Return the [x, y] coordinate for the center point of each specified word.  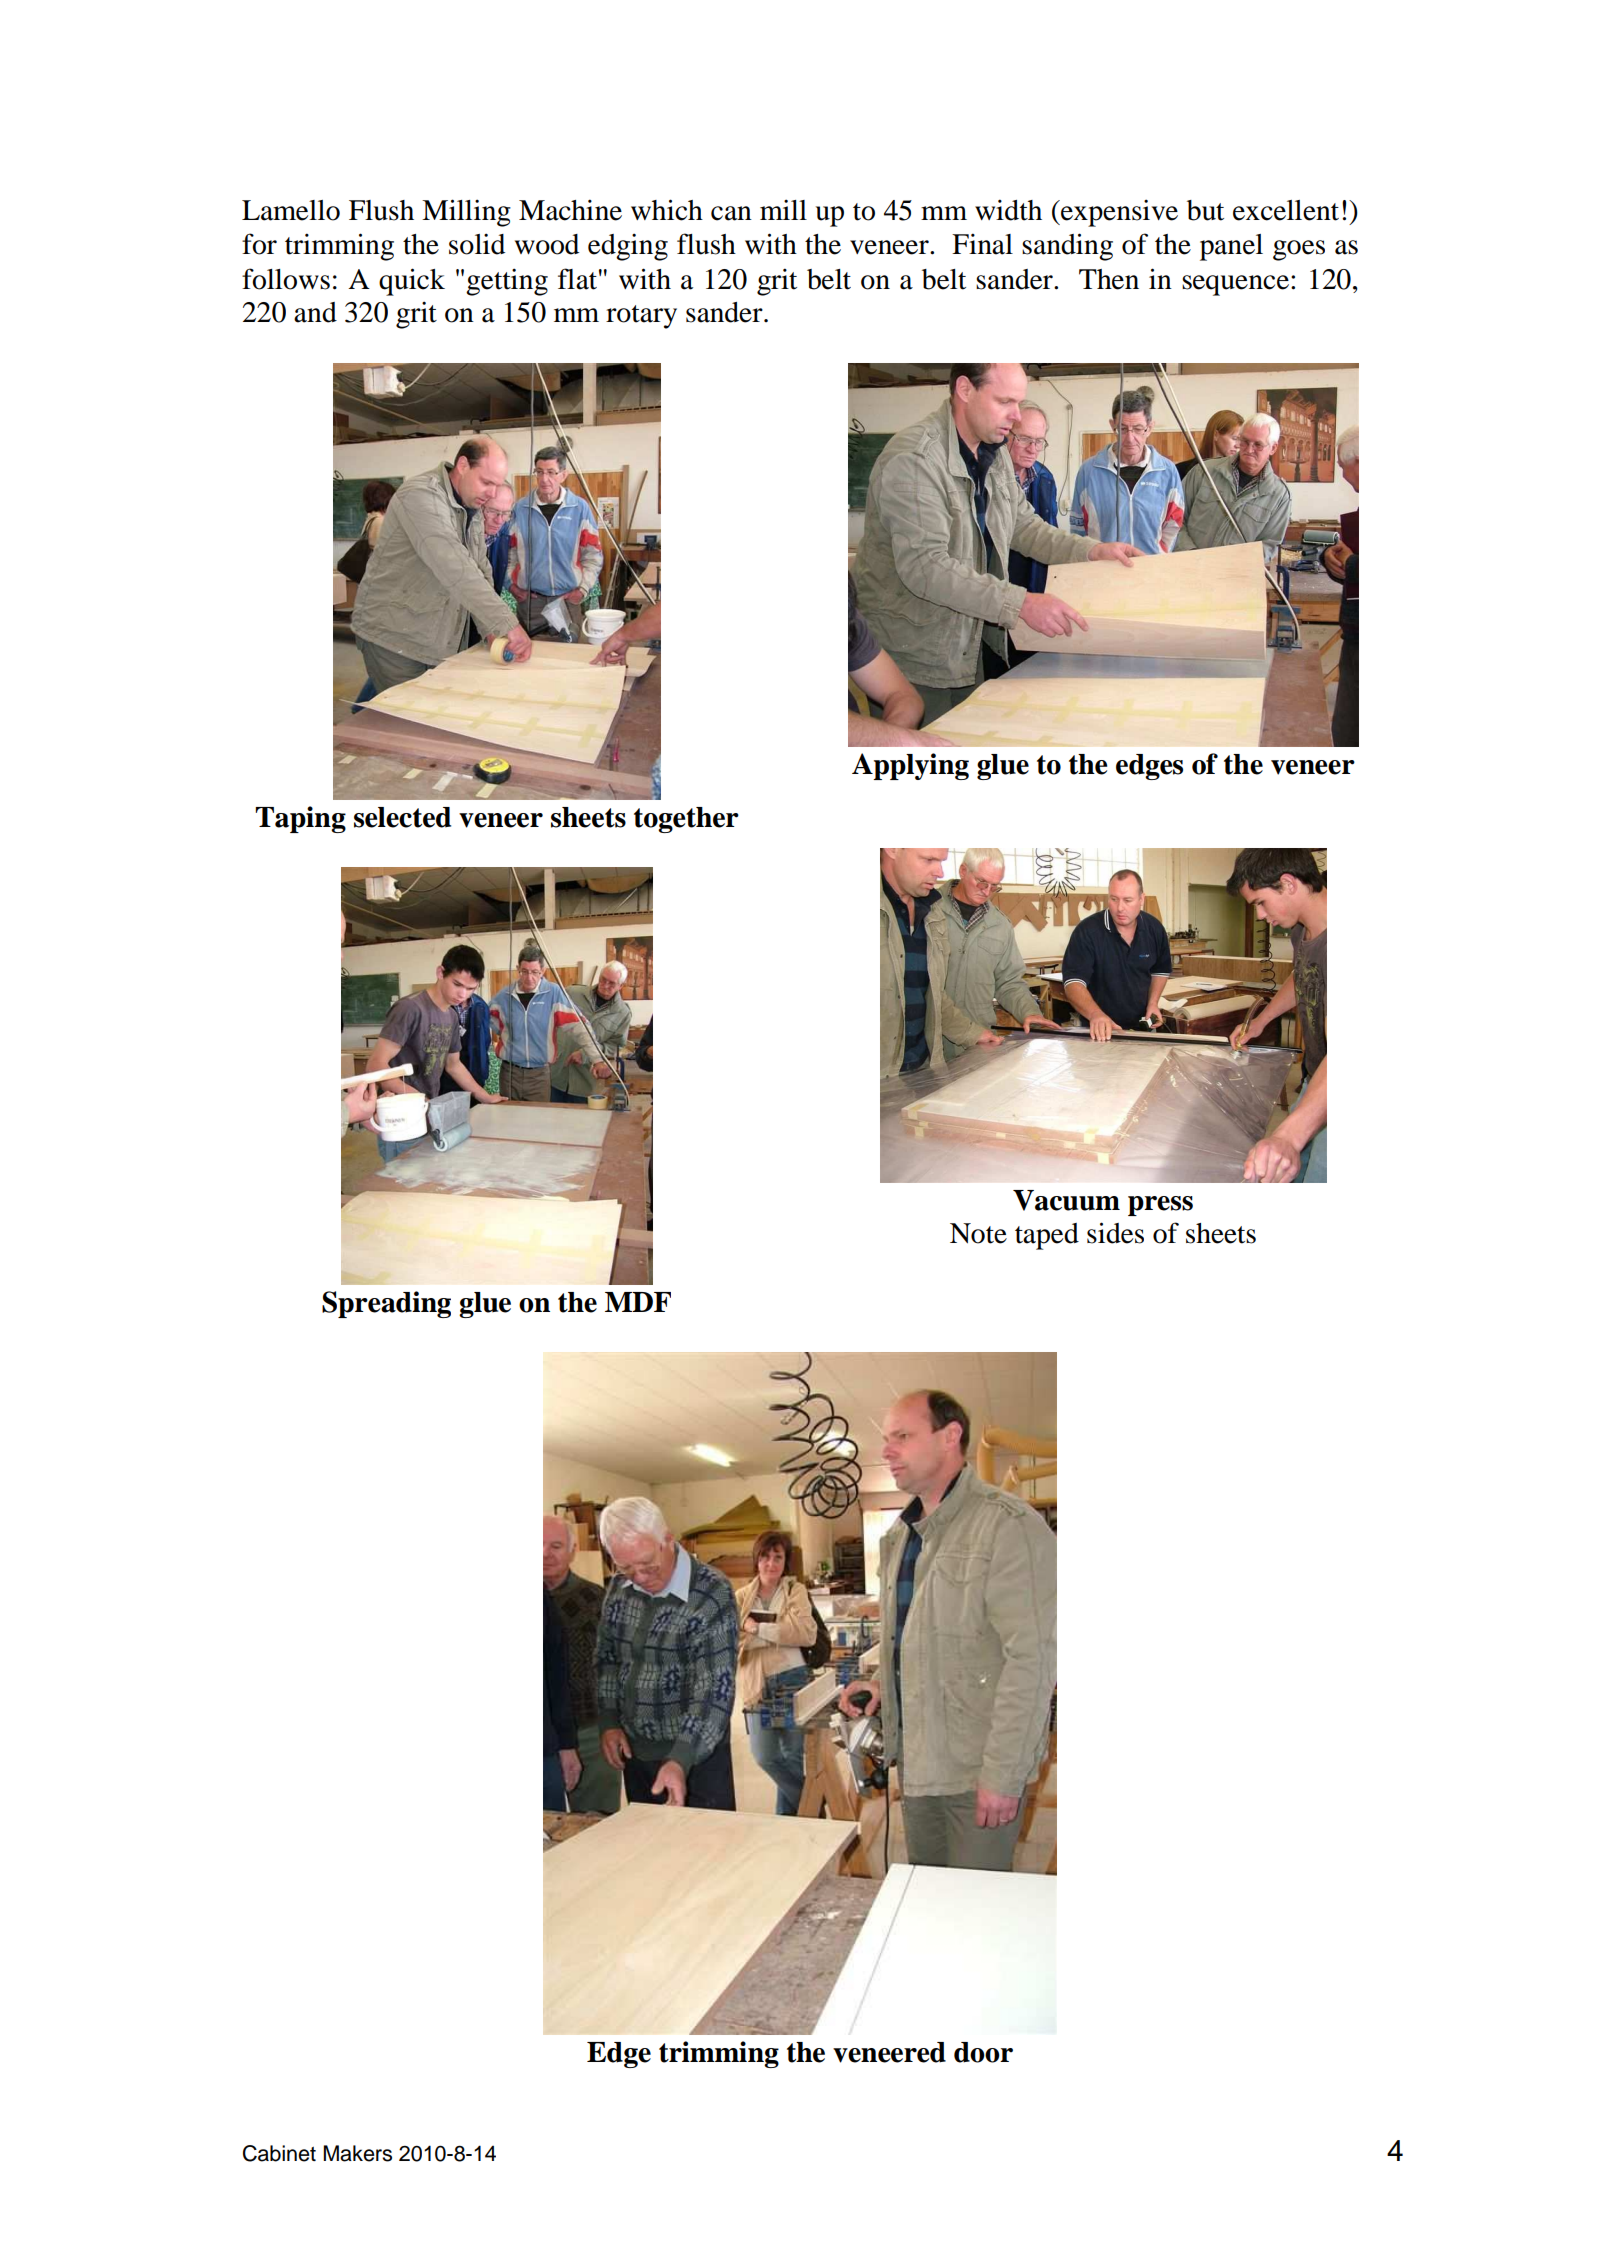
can [731, 213]
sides [1115, 1233]
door [983, 2052]
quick [412, 282]
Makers [357, 2153]
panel [1231, 247]
